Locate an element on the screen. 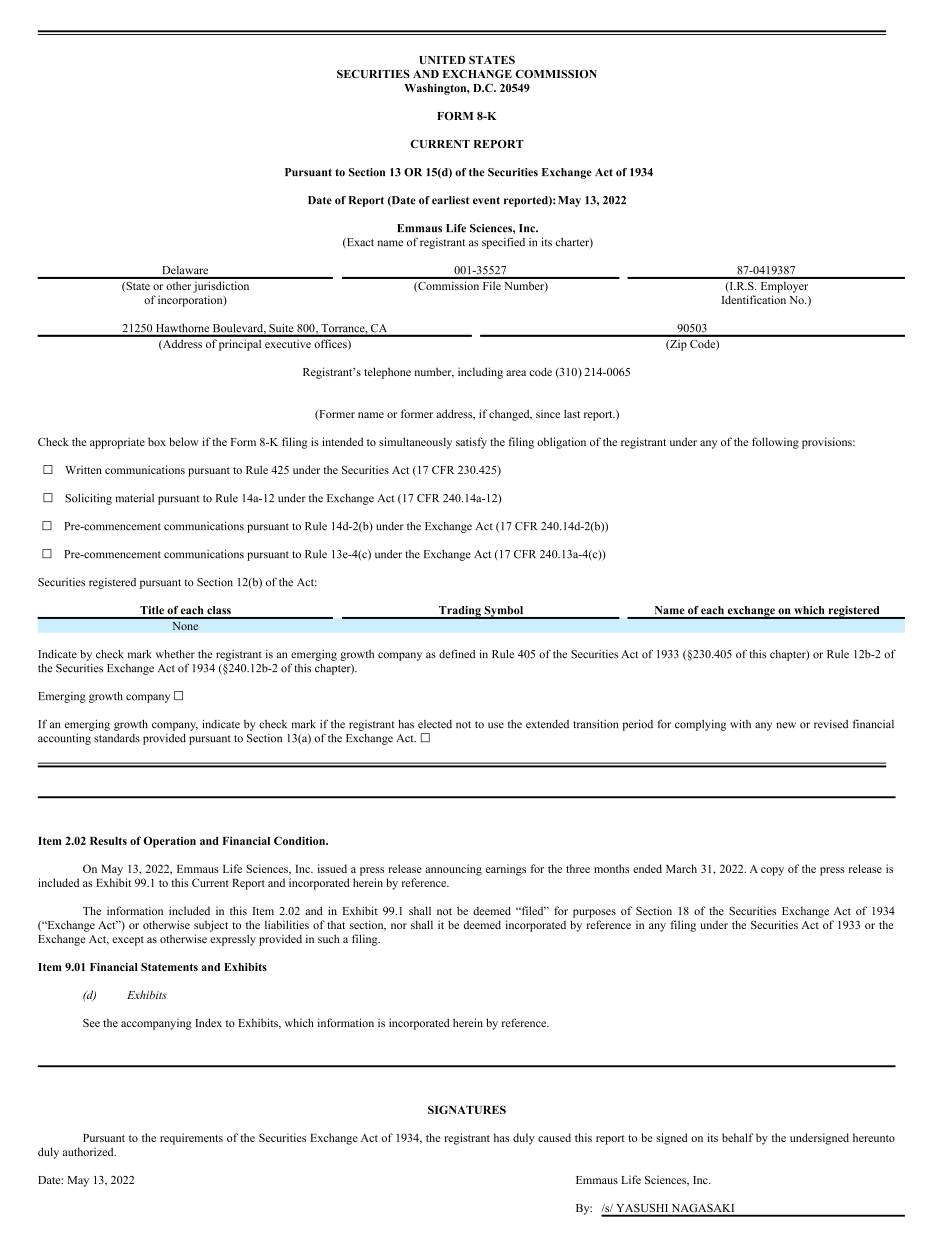  announcing is located at coordinates (453, 870).
